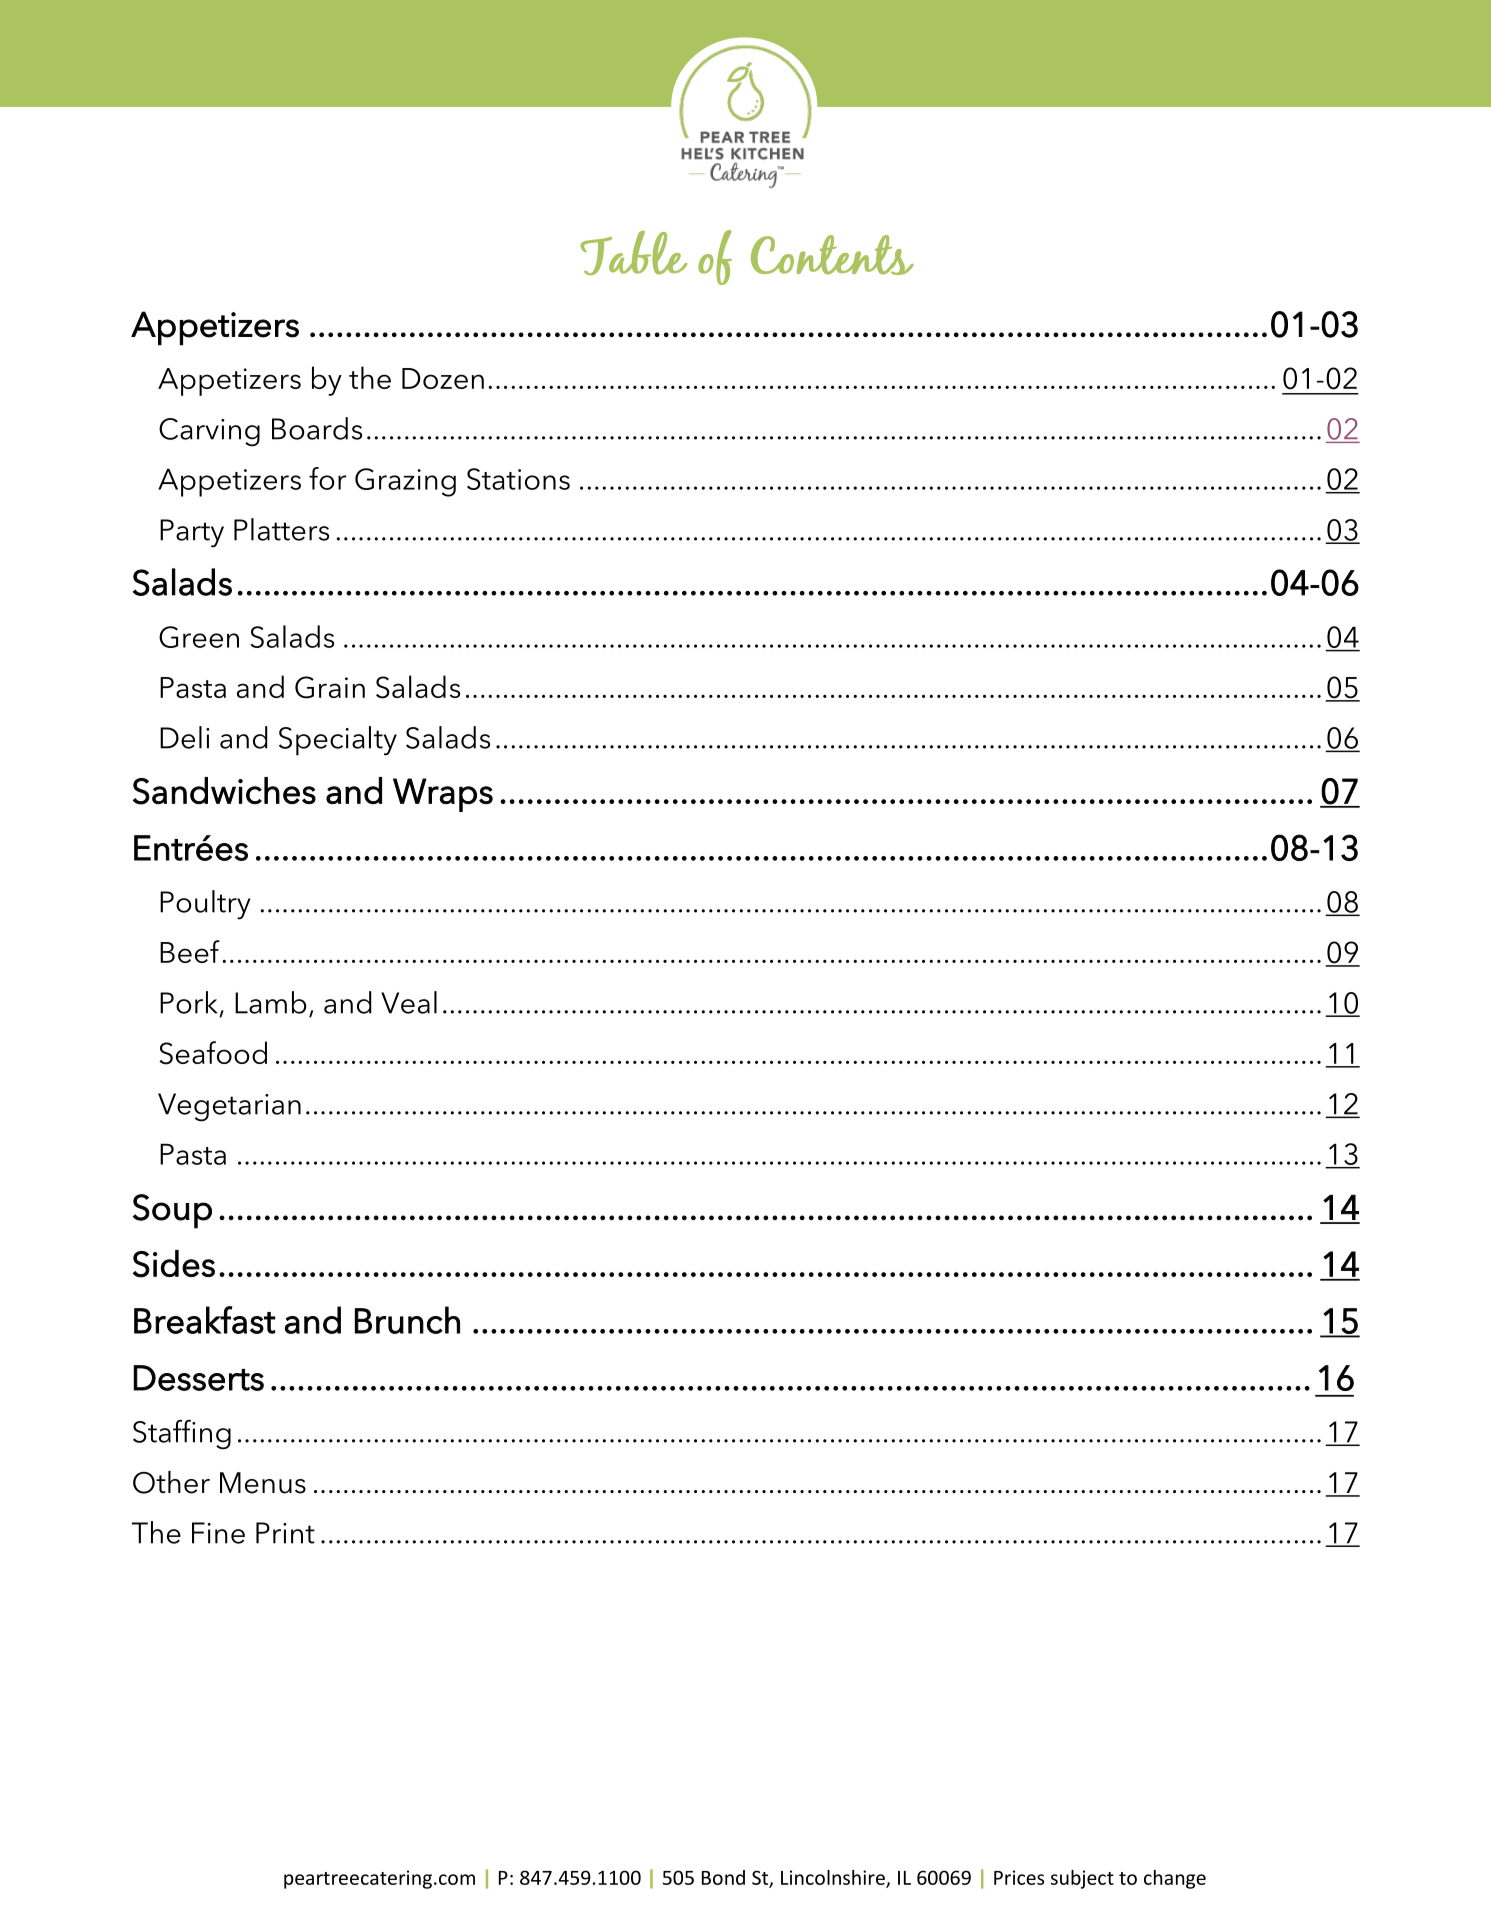 The image size is (1491, 1929). I want to click on Bond, so click(723, 1877).
